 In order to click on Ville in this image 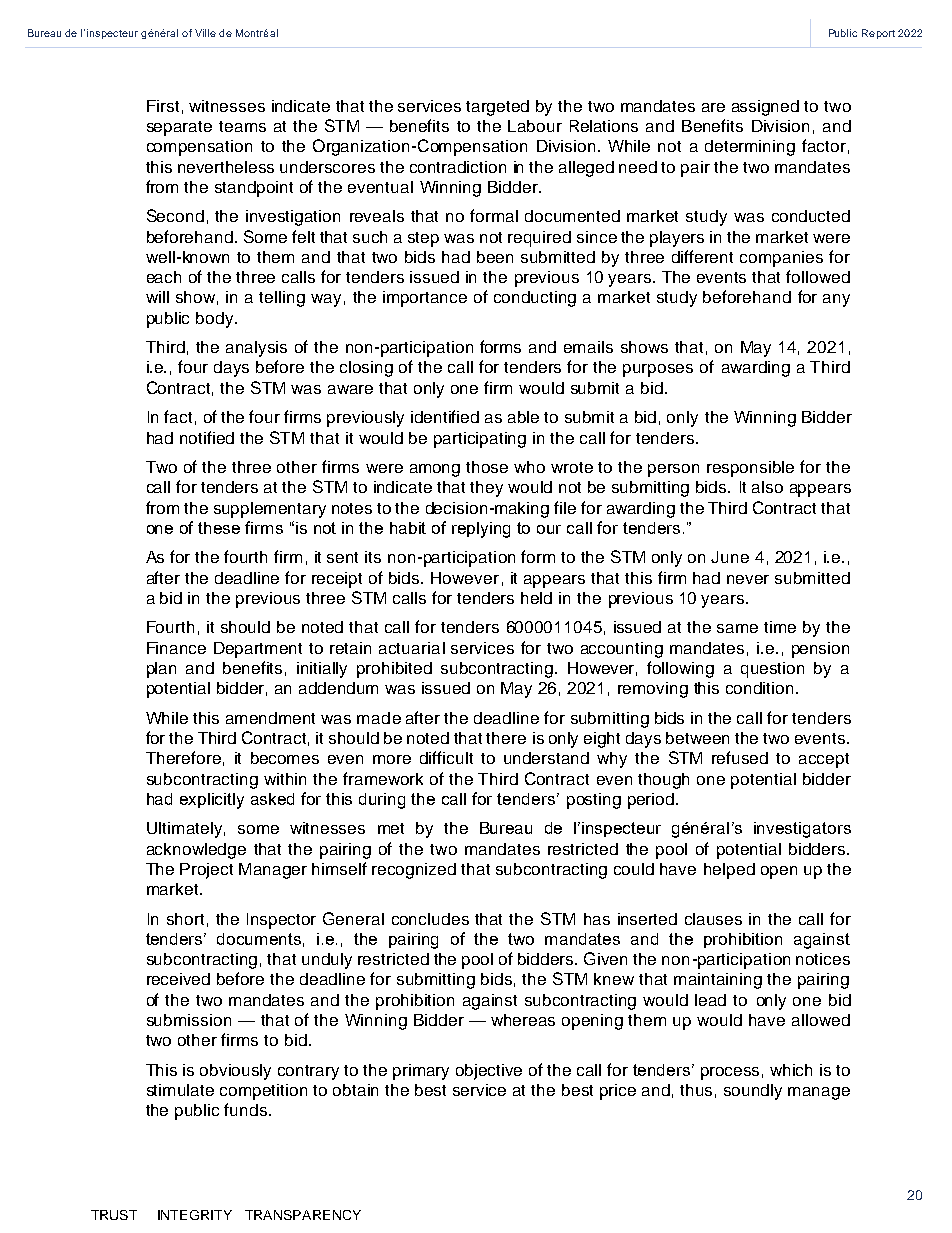, I will do `click(205, 33)`.
